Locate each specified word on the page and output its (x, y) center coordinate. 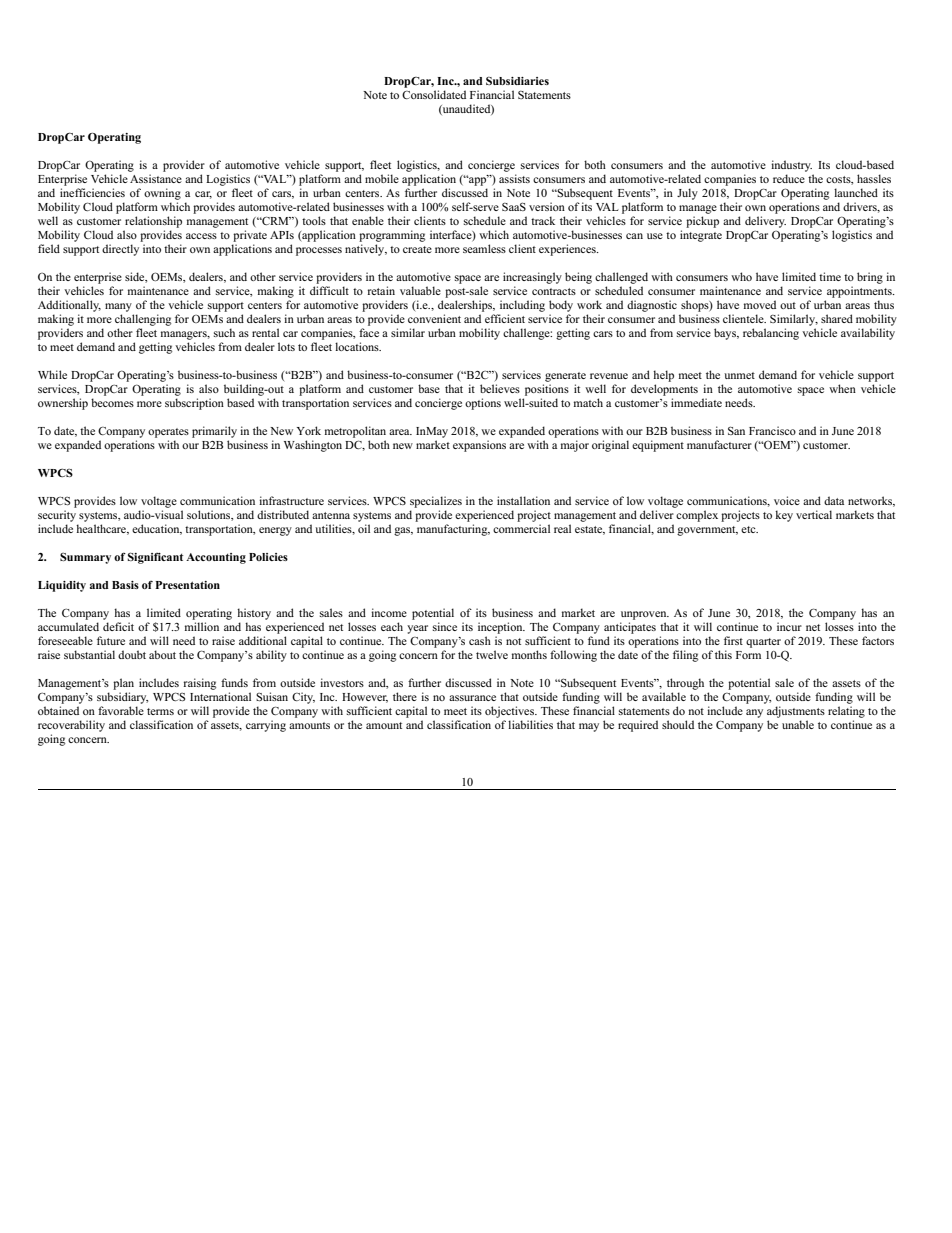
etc (749, 529)
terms (160, 711)
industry (791, 166)
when (842, 388)
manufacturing (453, 530)
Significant (155, 558)
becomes (112, 402)
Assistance (156, 178)
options (483, 404)
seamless (484, 248)
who (741, 276)
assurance (472, 698)
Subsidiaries (517, 81)
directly (120, 250)
